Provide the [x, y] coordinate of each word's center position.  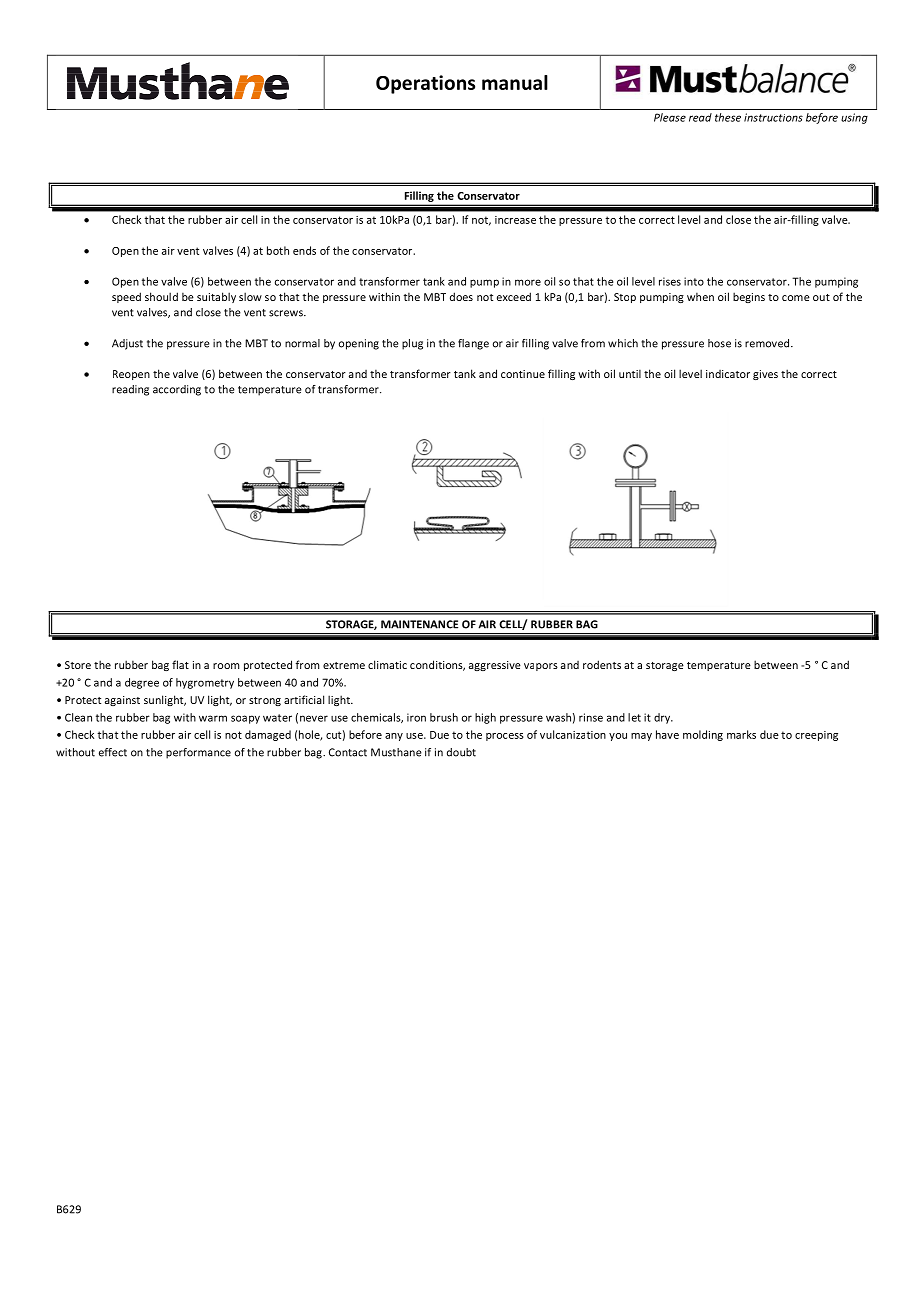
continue [523, 374]
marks [741, 734]
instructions [773, 117]
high [485, 718]
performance [198, 753]
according [177, 390]
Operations [425, 84]
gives [765, 375]
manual [515, 82]
